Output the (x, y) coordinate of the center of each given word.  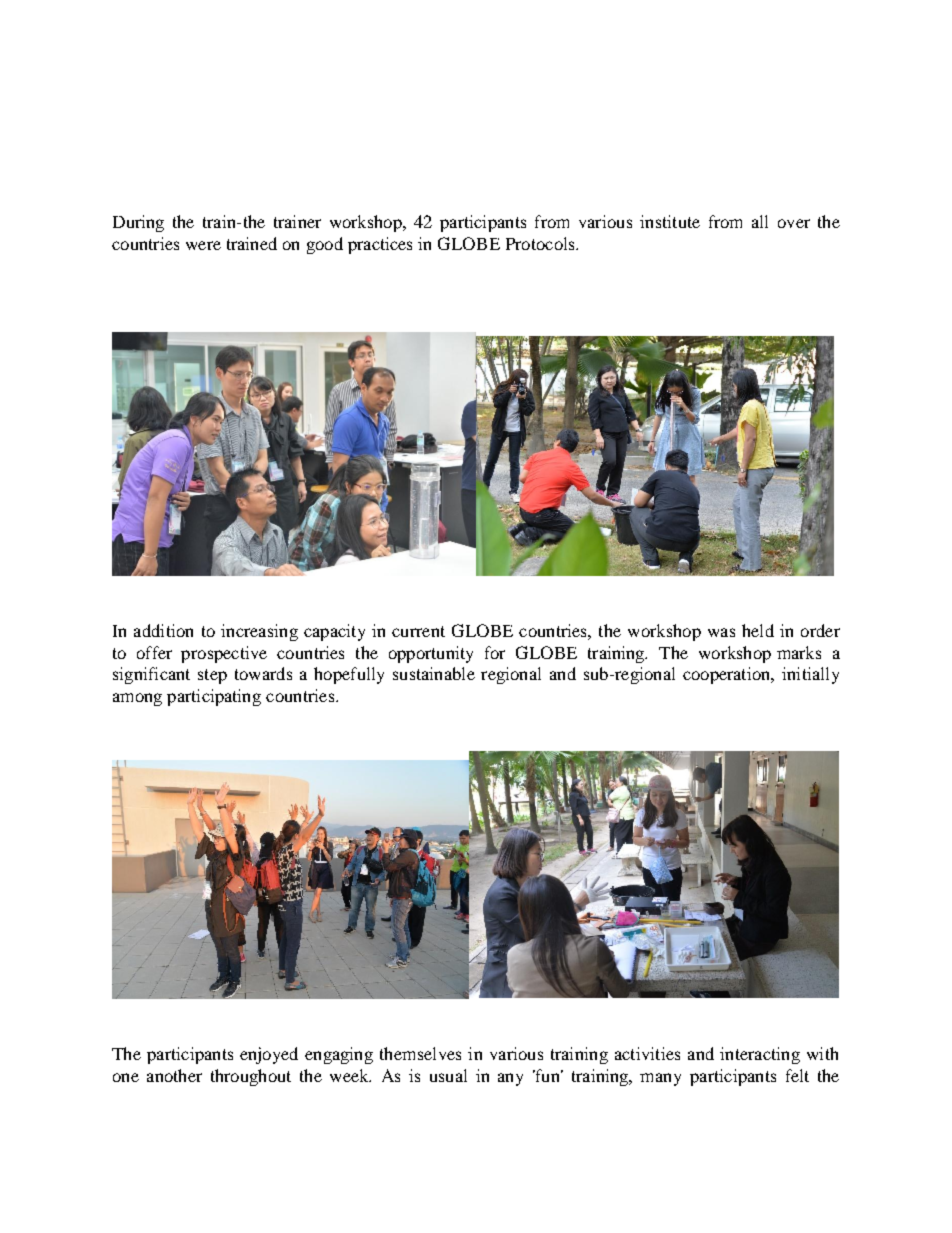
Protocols (541, 243)
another (174, 1075)
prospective (224, 654)
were (203, 245)
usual (448, 1075)
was (721, 632)
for (495, 652)
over (794, 223)
